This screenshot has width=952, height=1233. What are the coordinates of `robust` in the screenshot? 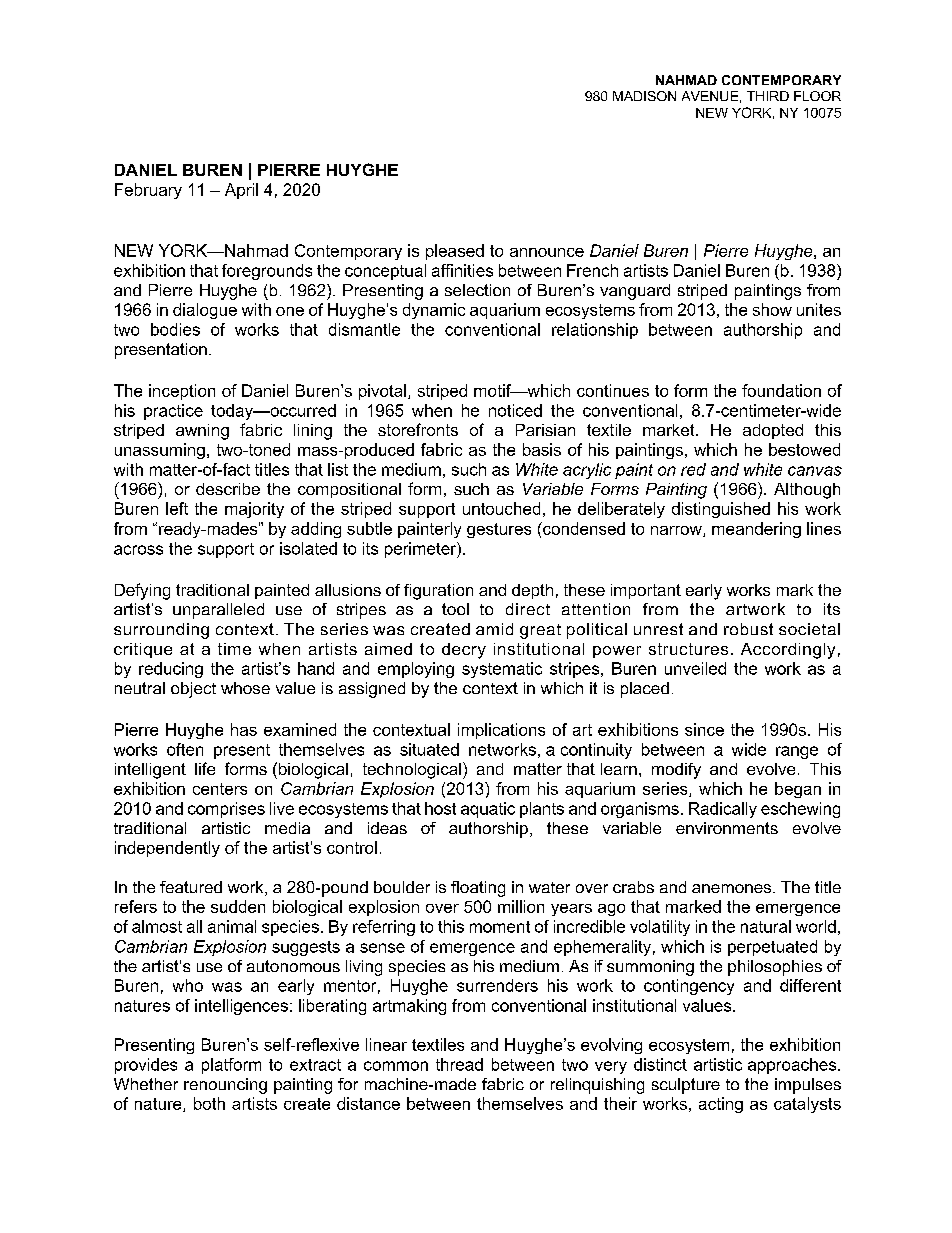 It's located at (748, 629).
